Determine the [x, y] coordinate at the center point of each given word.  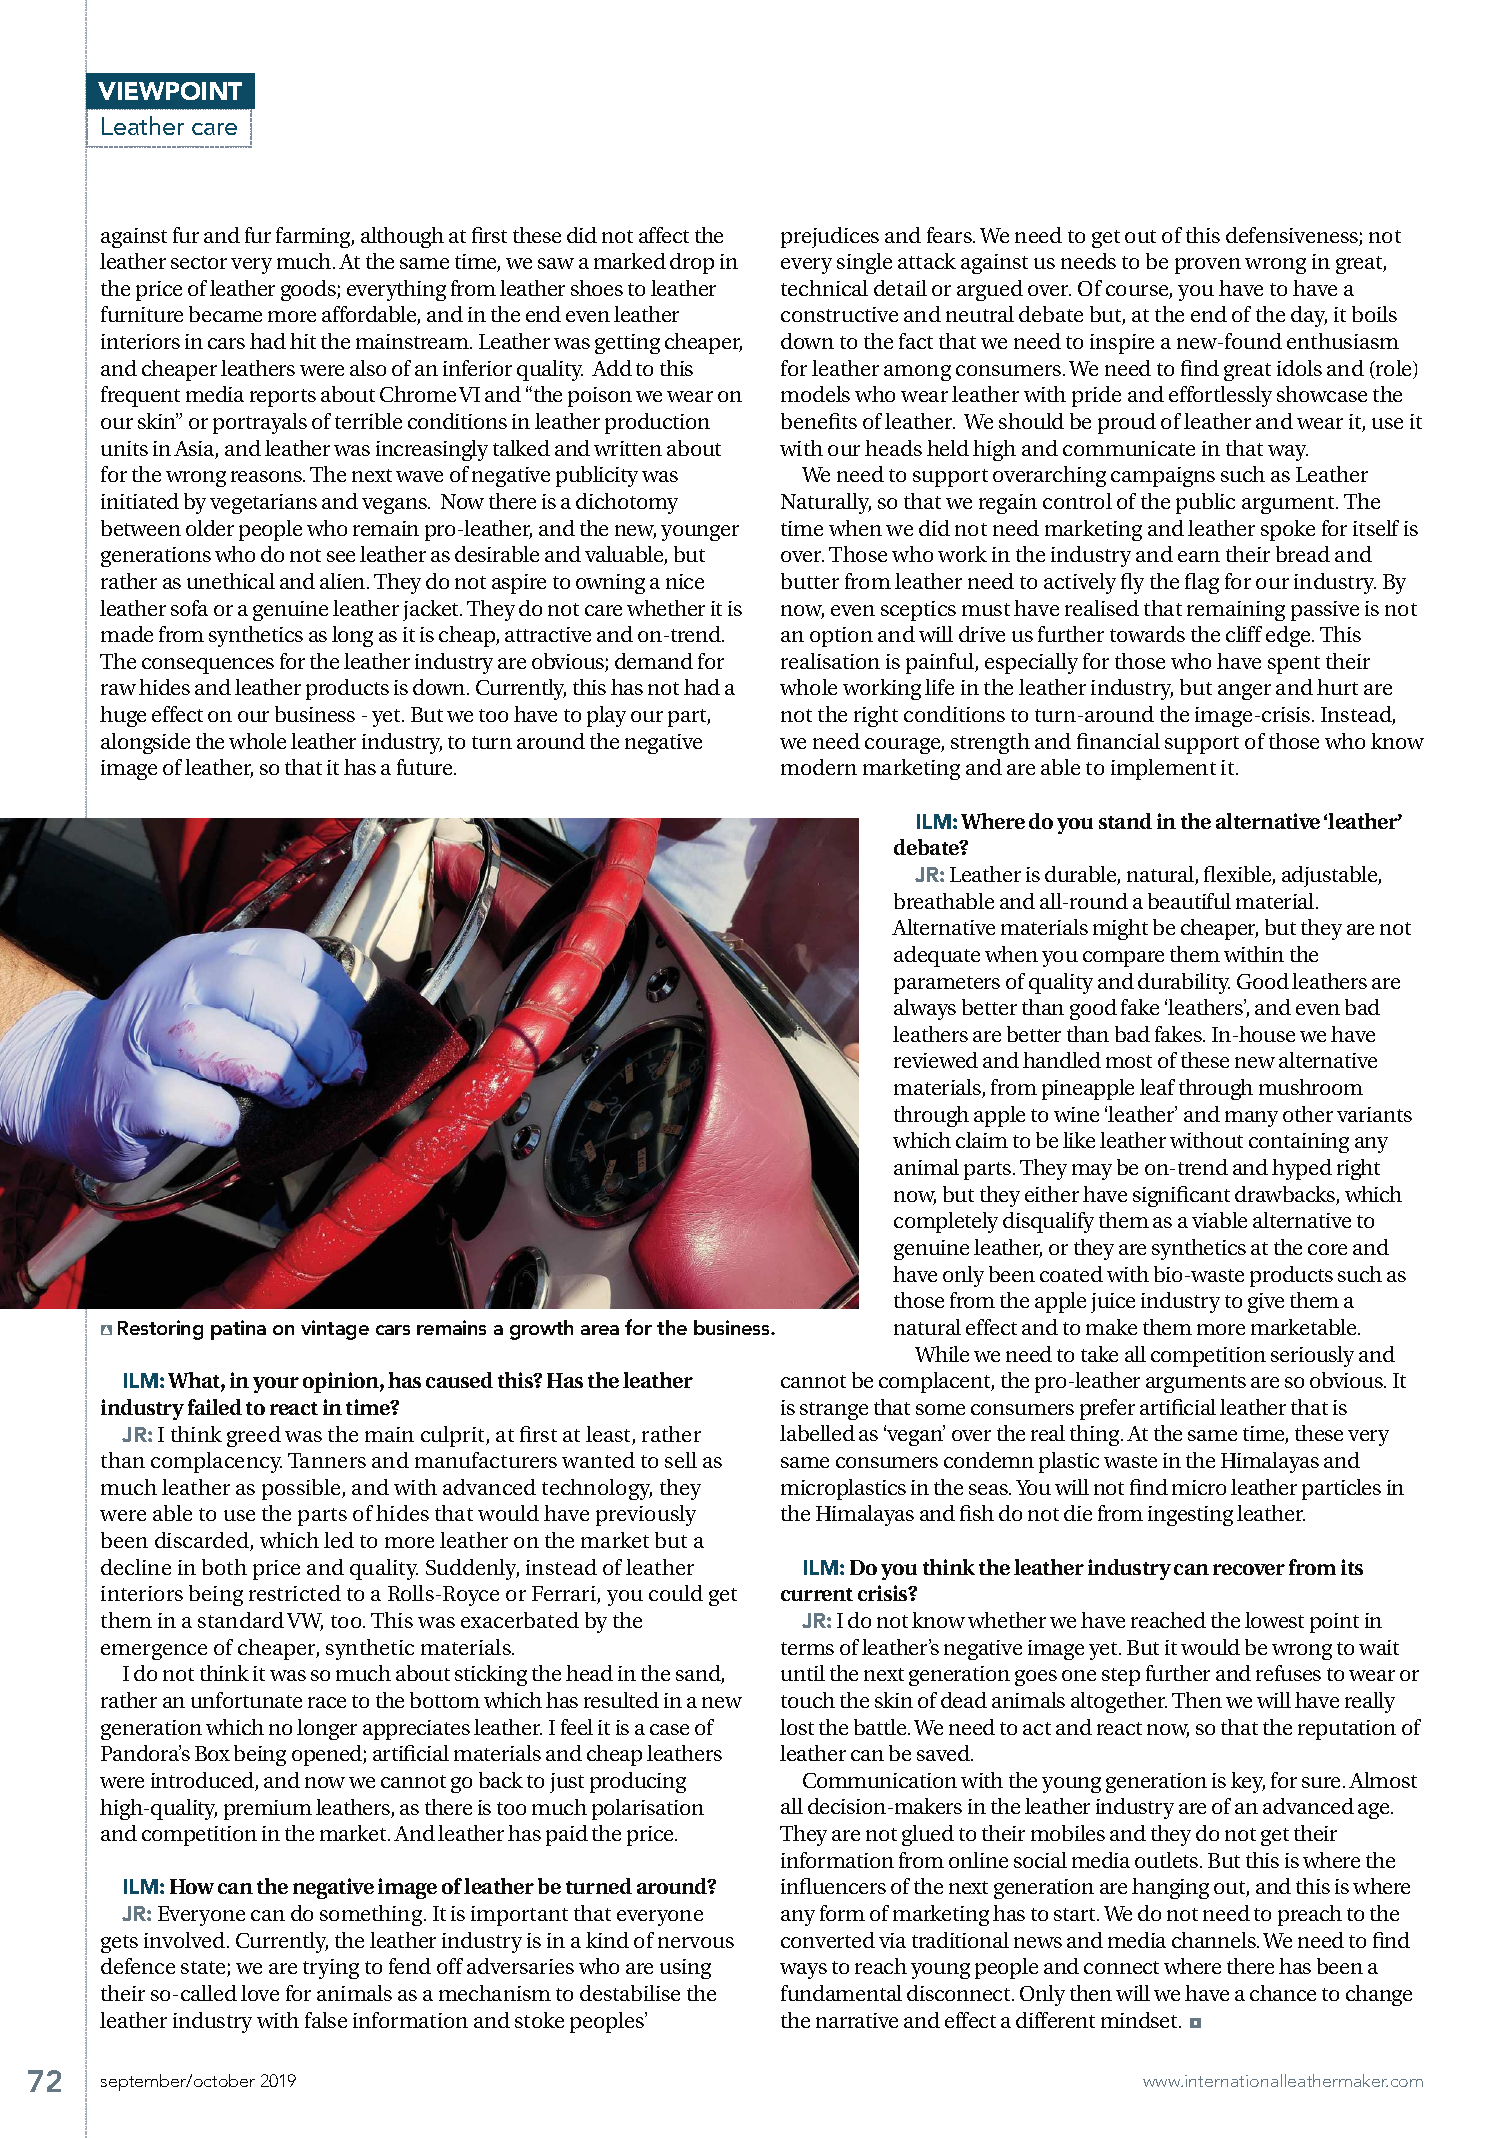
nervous [696, 1942]
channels [1215, 1940]
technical [824, 288]
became [225, 314]
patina [238, 1330]
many [1251, 1119]
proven [1208, 266]
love [260, 1993]
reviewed [936, 1060]
